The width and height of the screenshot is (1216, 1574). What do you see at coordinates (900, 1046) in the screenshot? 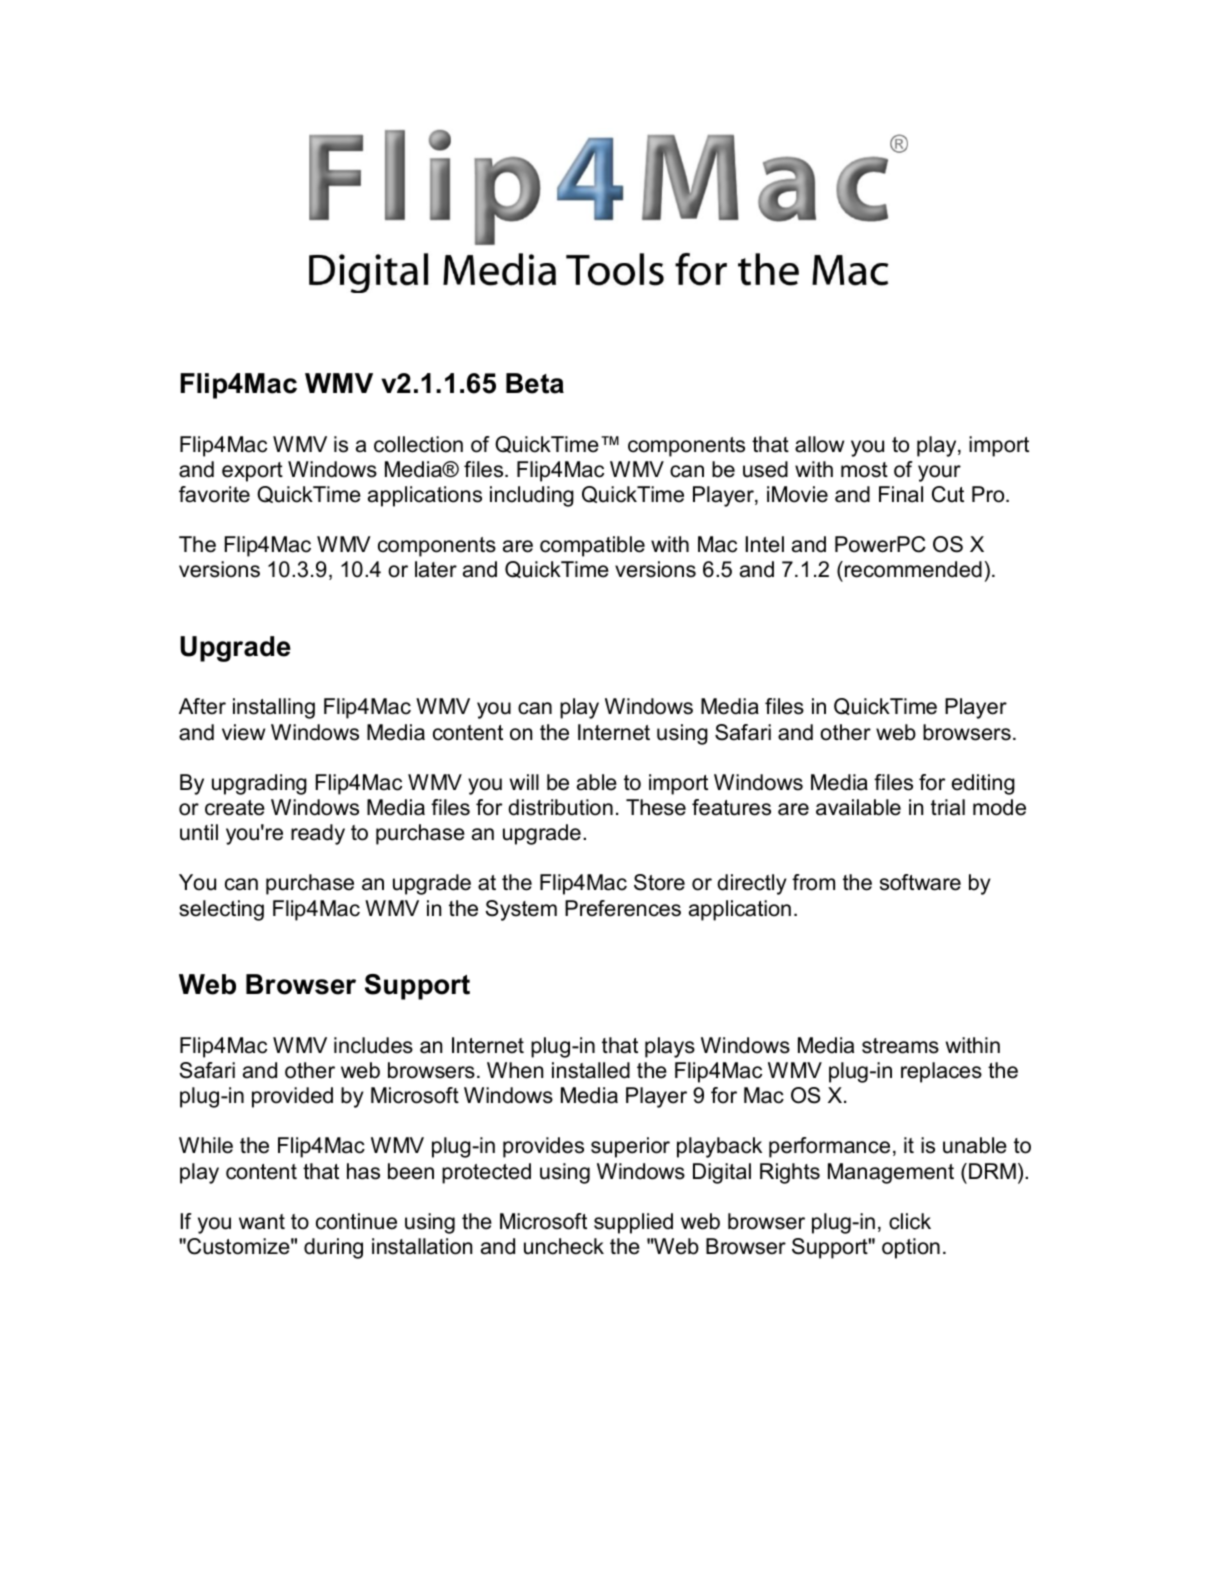
I see `streams` at bounding box center [900, 1046].
